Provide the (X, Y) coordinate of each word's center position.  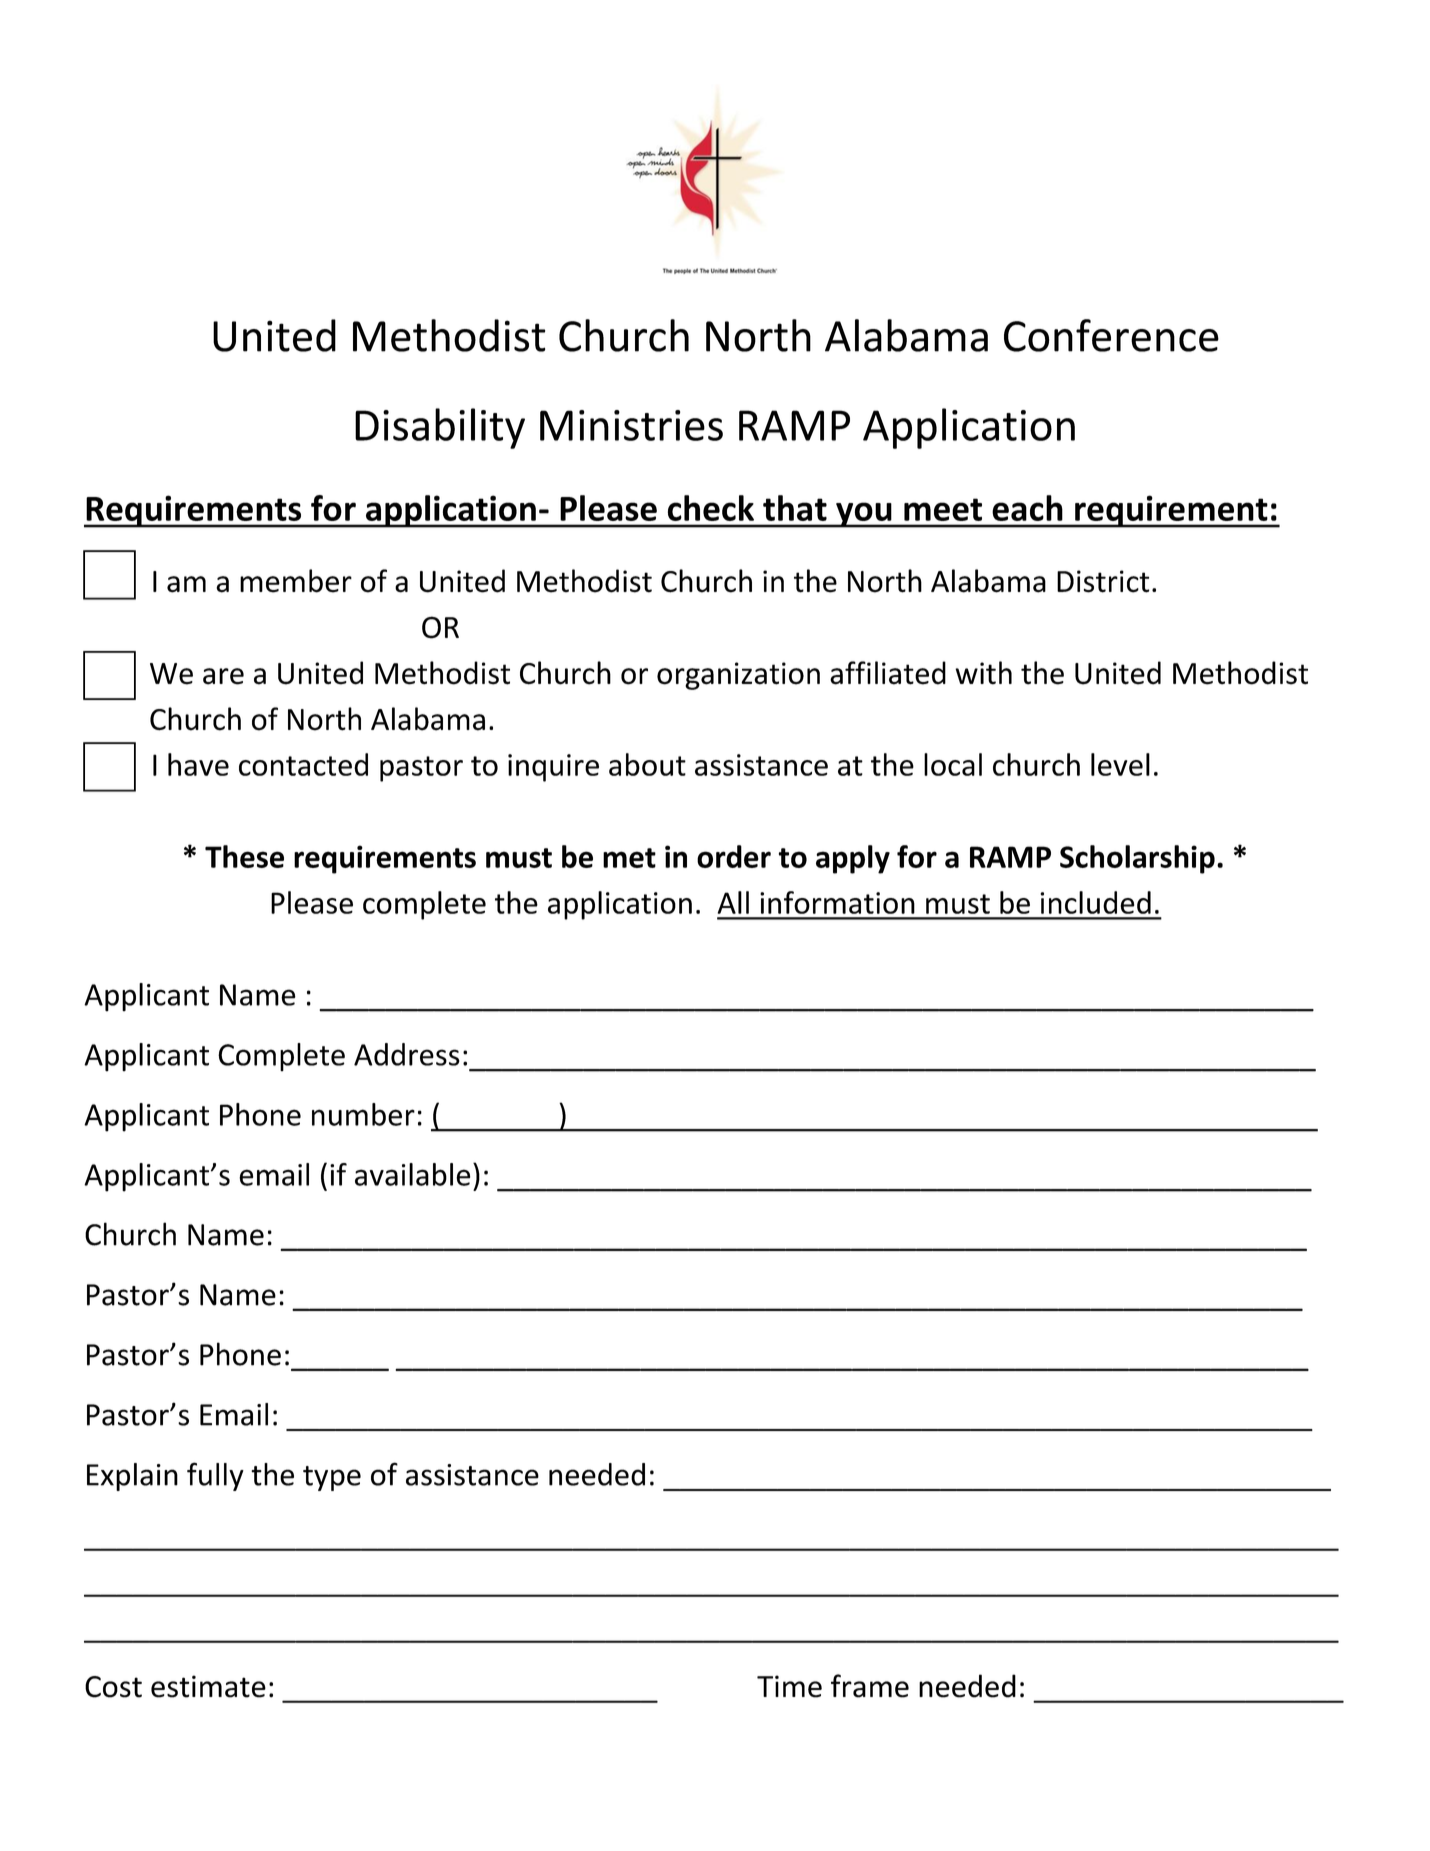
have (198, 764)
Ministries (631, 425)
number (363, 1114)
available (412, 1174)
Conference (1111, 335)
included (1095, 902)
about (647, 764)
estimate (208, 1686)
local (953, 764)
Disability (440, 428)
